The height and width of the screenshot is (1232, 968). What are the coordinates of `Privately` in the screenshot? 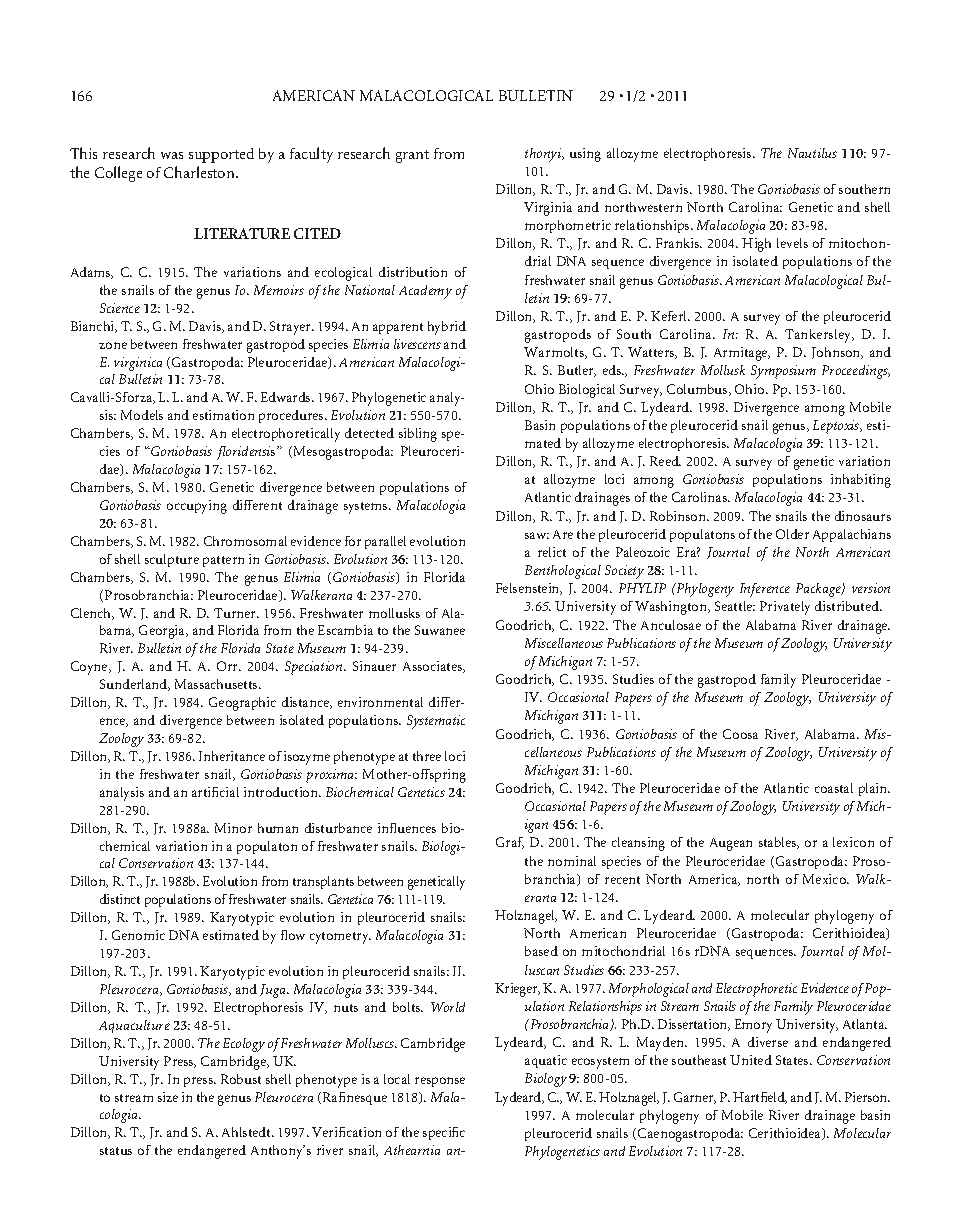 It's located at (785, 608).
